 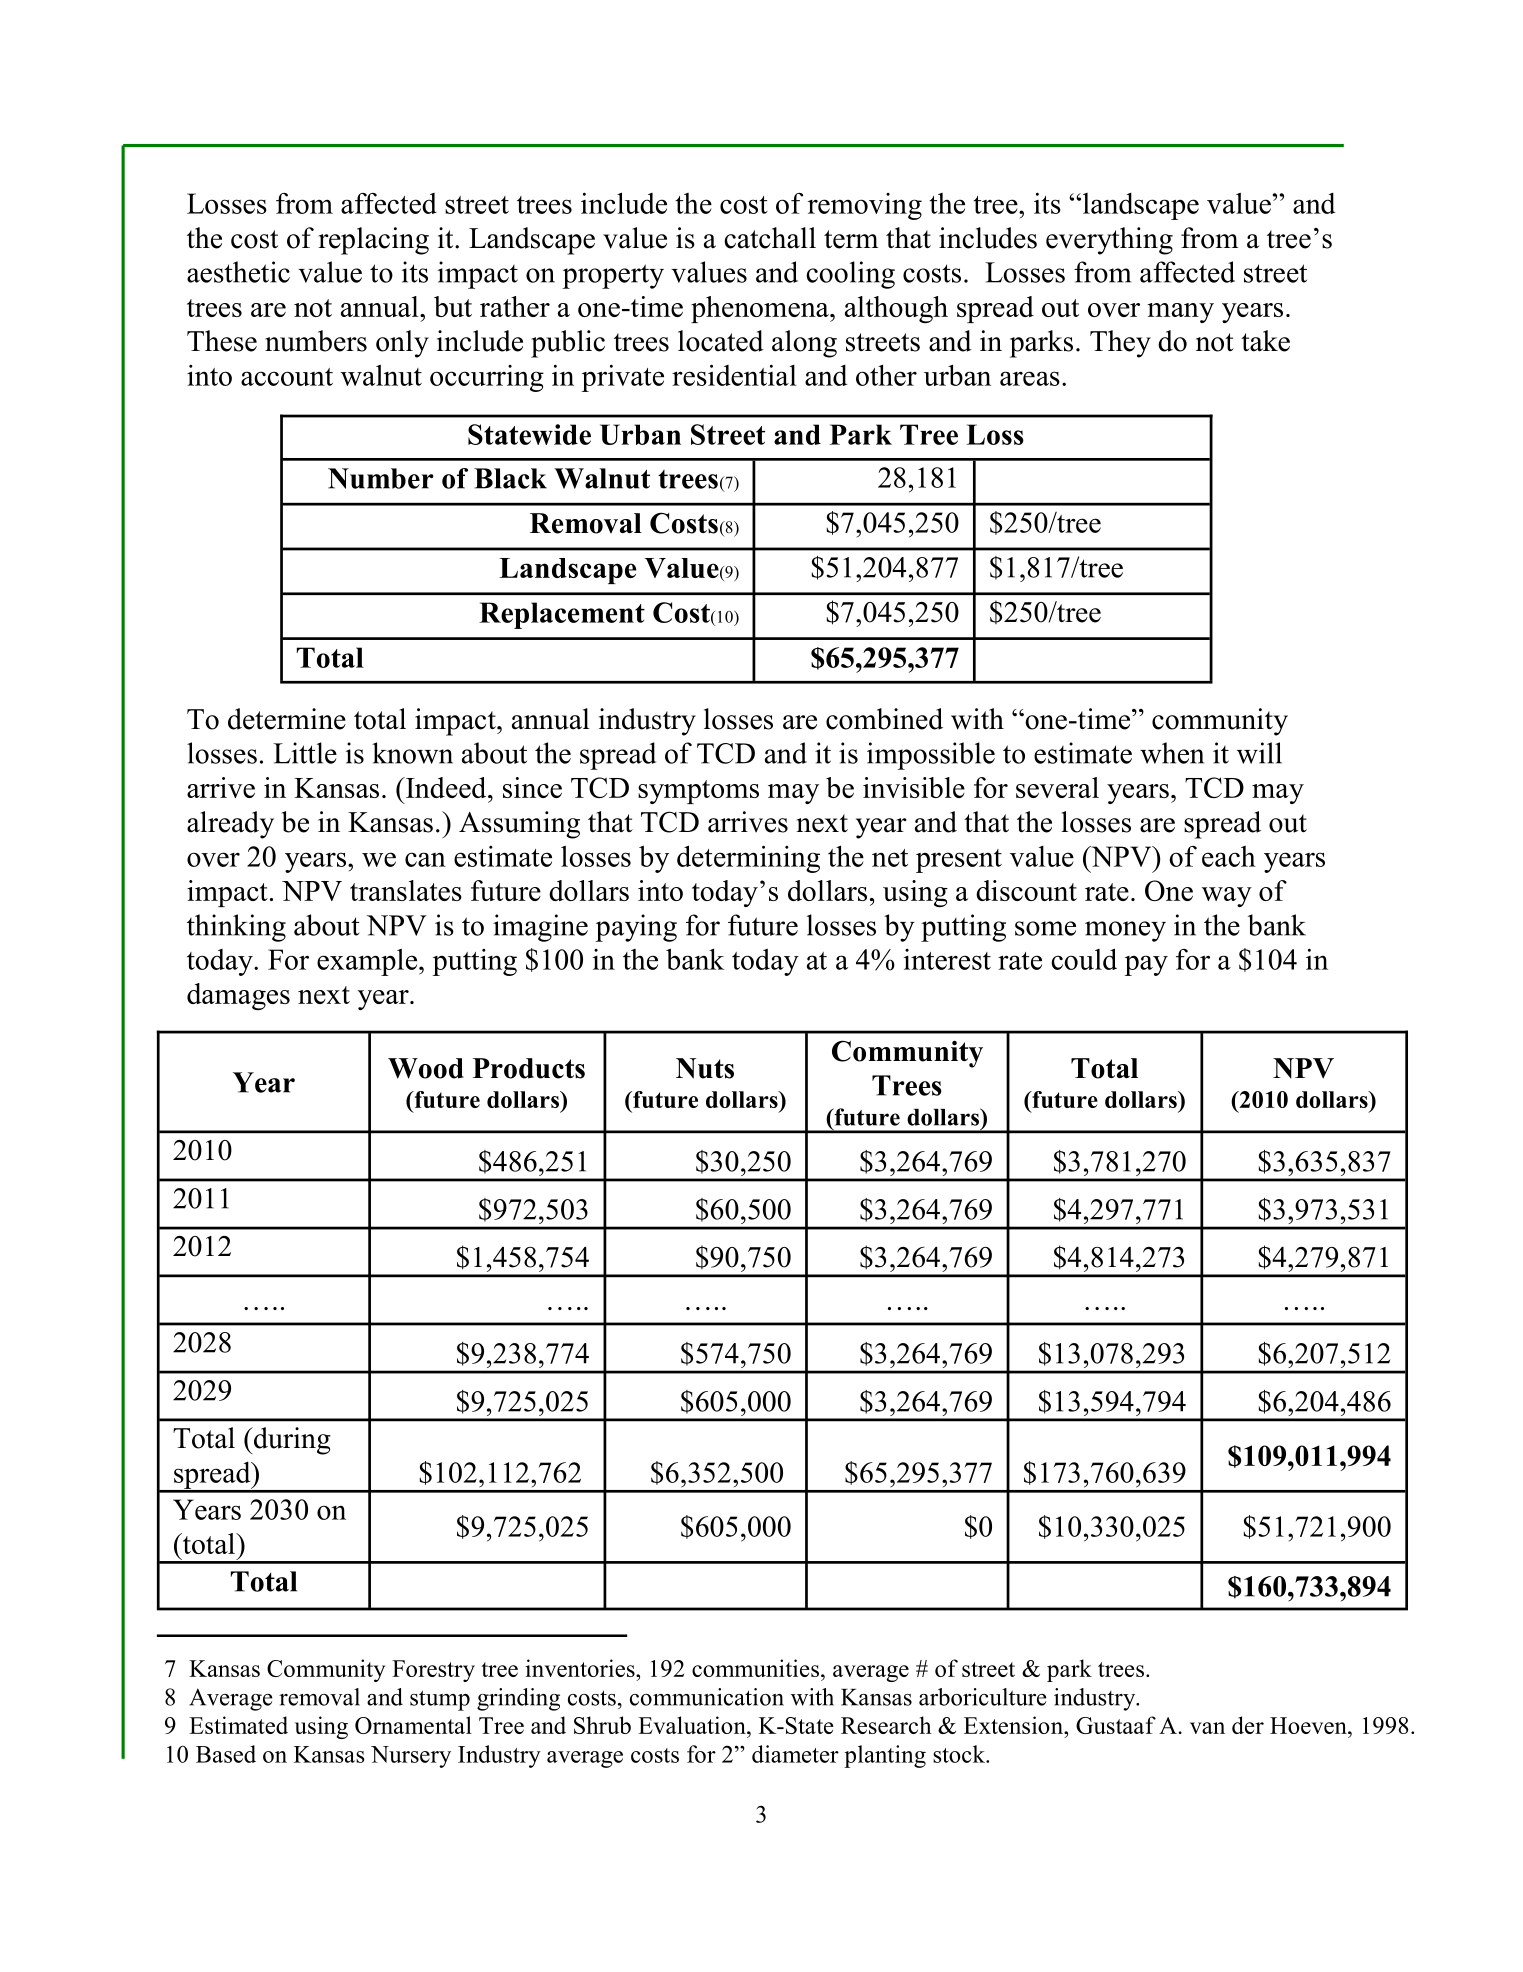 What do you see at coordinates (305, 753) in the page?
I see `Little` at bounding box center [305, 753].
